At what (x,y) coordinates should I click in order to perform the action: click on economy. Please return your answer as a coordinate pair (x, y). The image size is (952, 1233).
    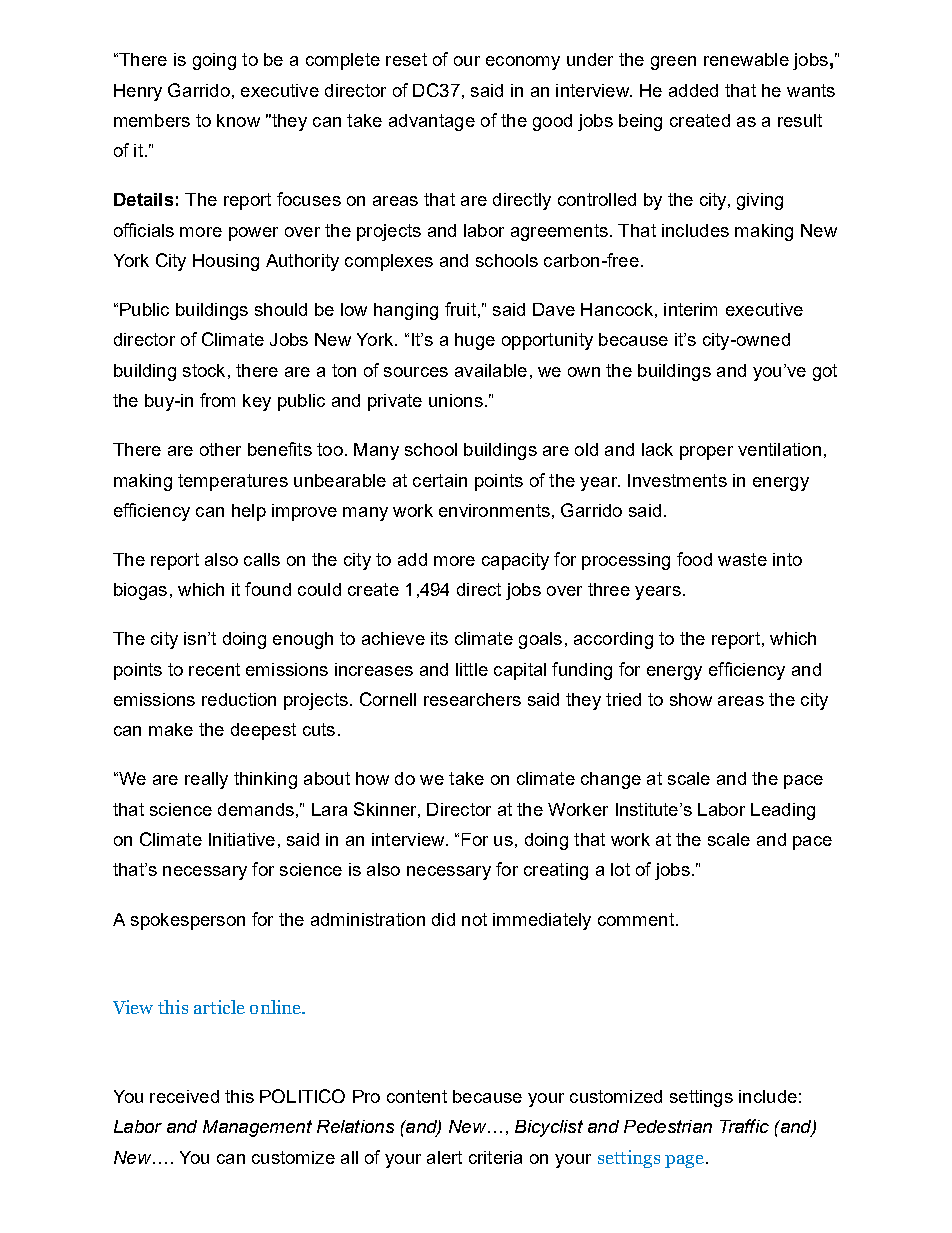
    Looking at the image, I should click on (523, 63).
